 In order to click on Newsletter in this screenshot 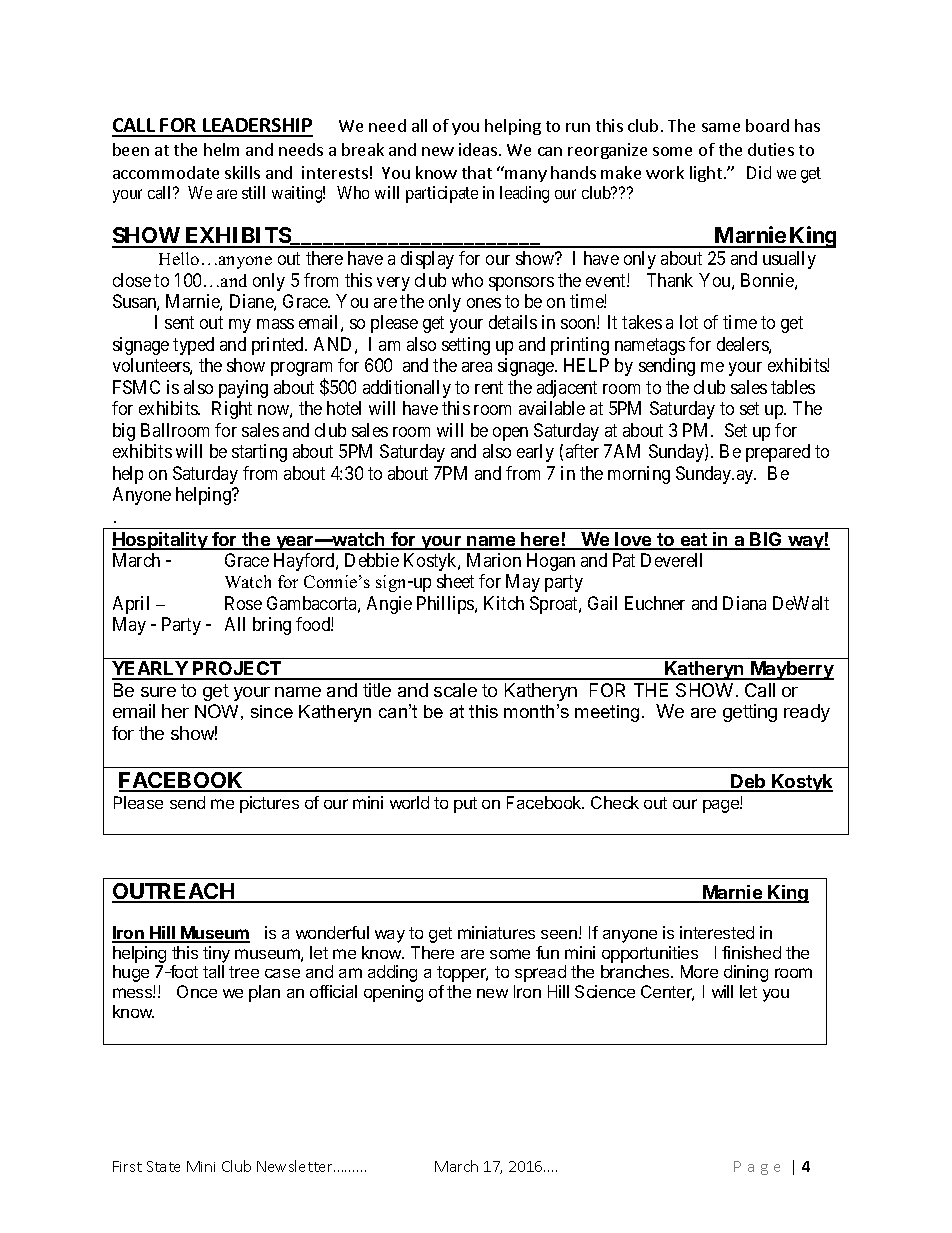, I will do `click(296, 1166)`.
